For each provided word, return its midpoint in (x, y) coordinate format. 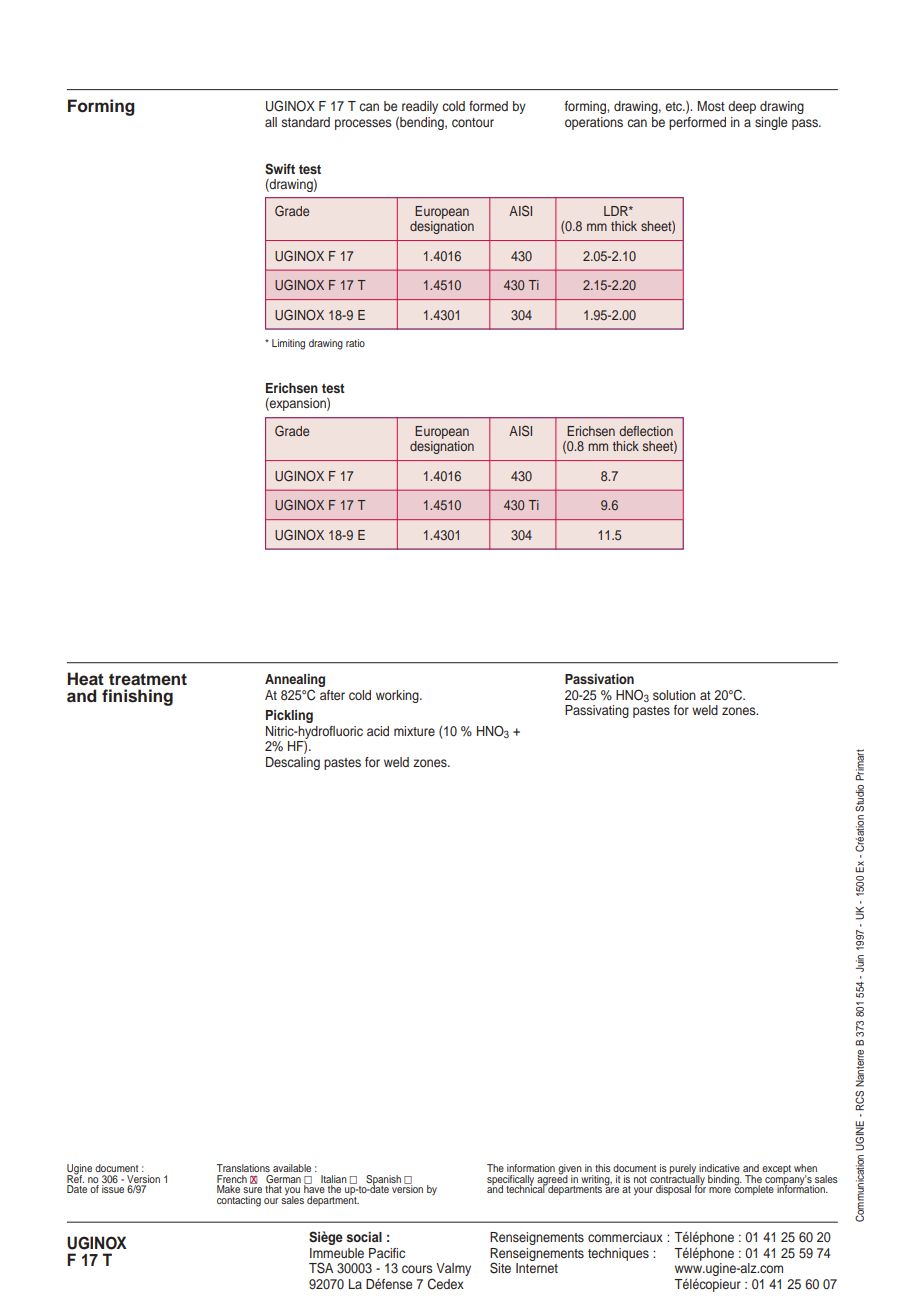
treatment (148, 679)
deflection (646, 431)
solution (674, 695)
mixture (414, 731)
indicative (719, 1168)
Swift (280, 169)
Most (711, 106)
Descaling (293, 763)
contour (473, 122)
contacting (239, 1201)
